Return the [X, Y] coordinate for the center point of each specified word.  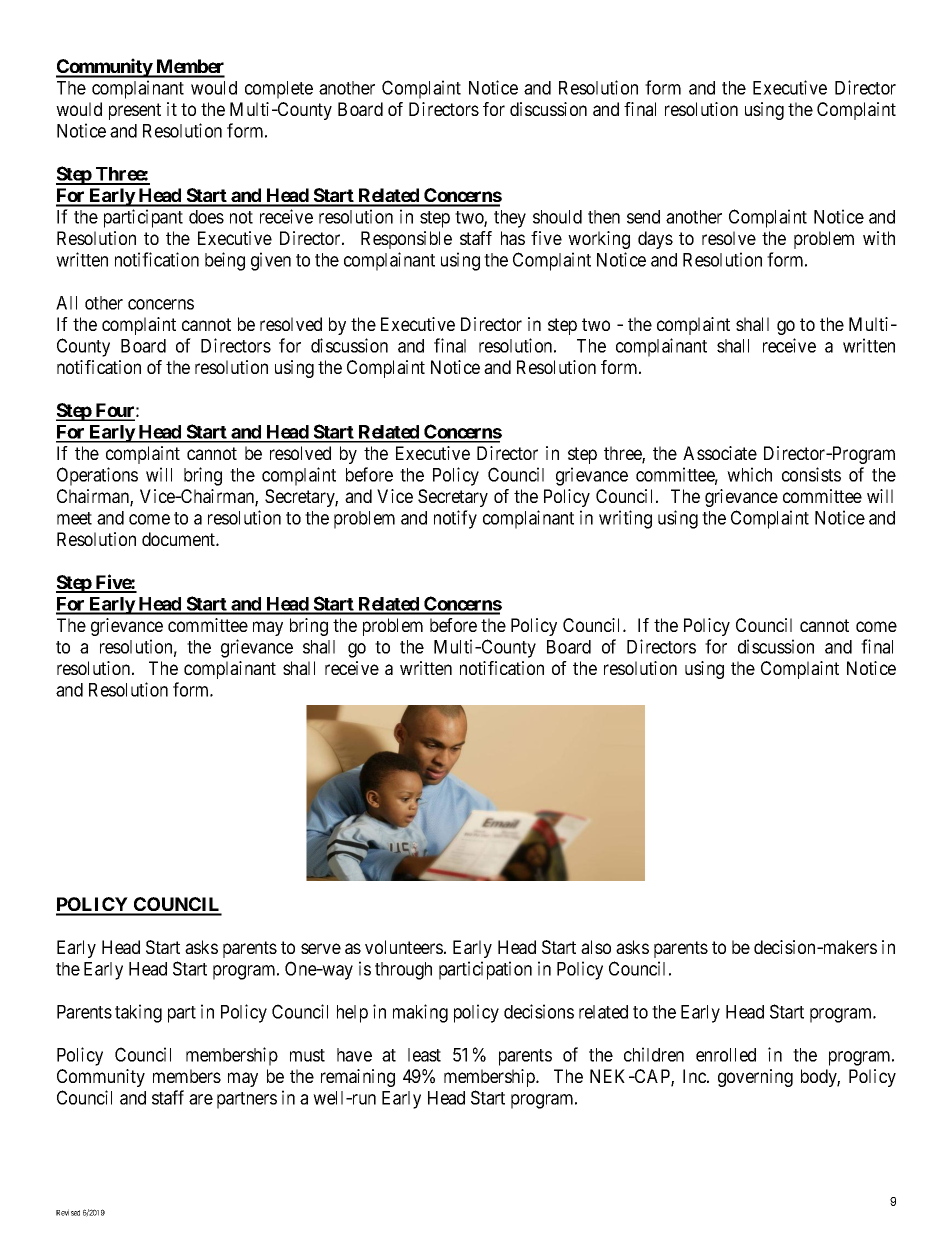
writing [625, 519]
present [135, 111]
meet [74, 518]
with [879, 238]
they [510, 219]
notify [455, 519]
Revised [68, 1212]
